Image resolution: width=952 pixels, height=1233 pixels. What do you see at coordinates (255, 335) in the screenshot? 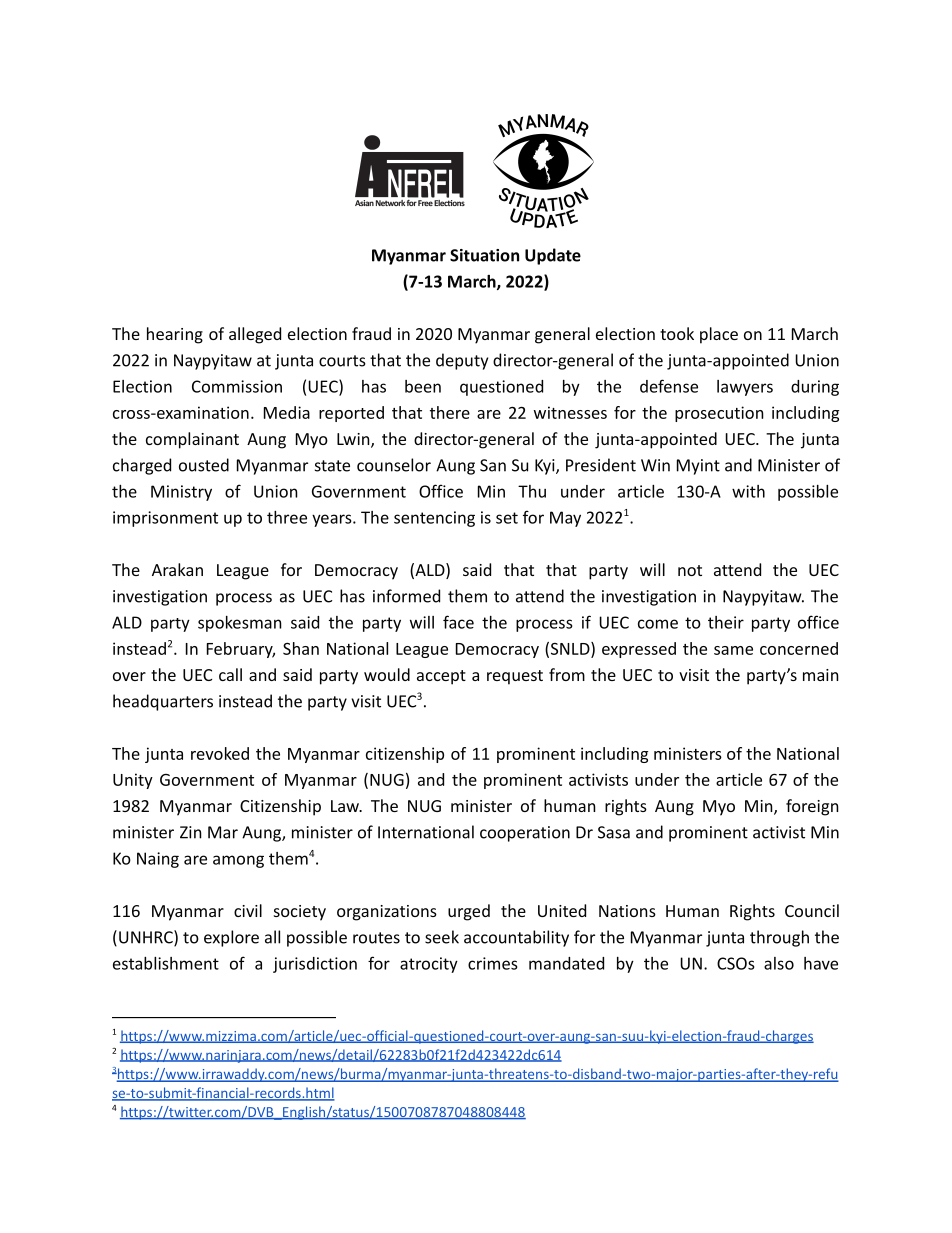
I see `alleged` at bounding box center [255, 335].
